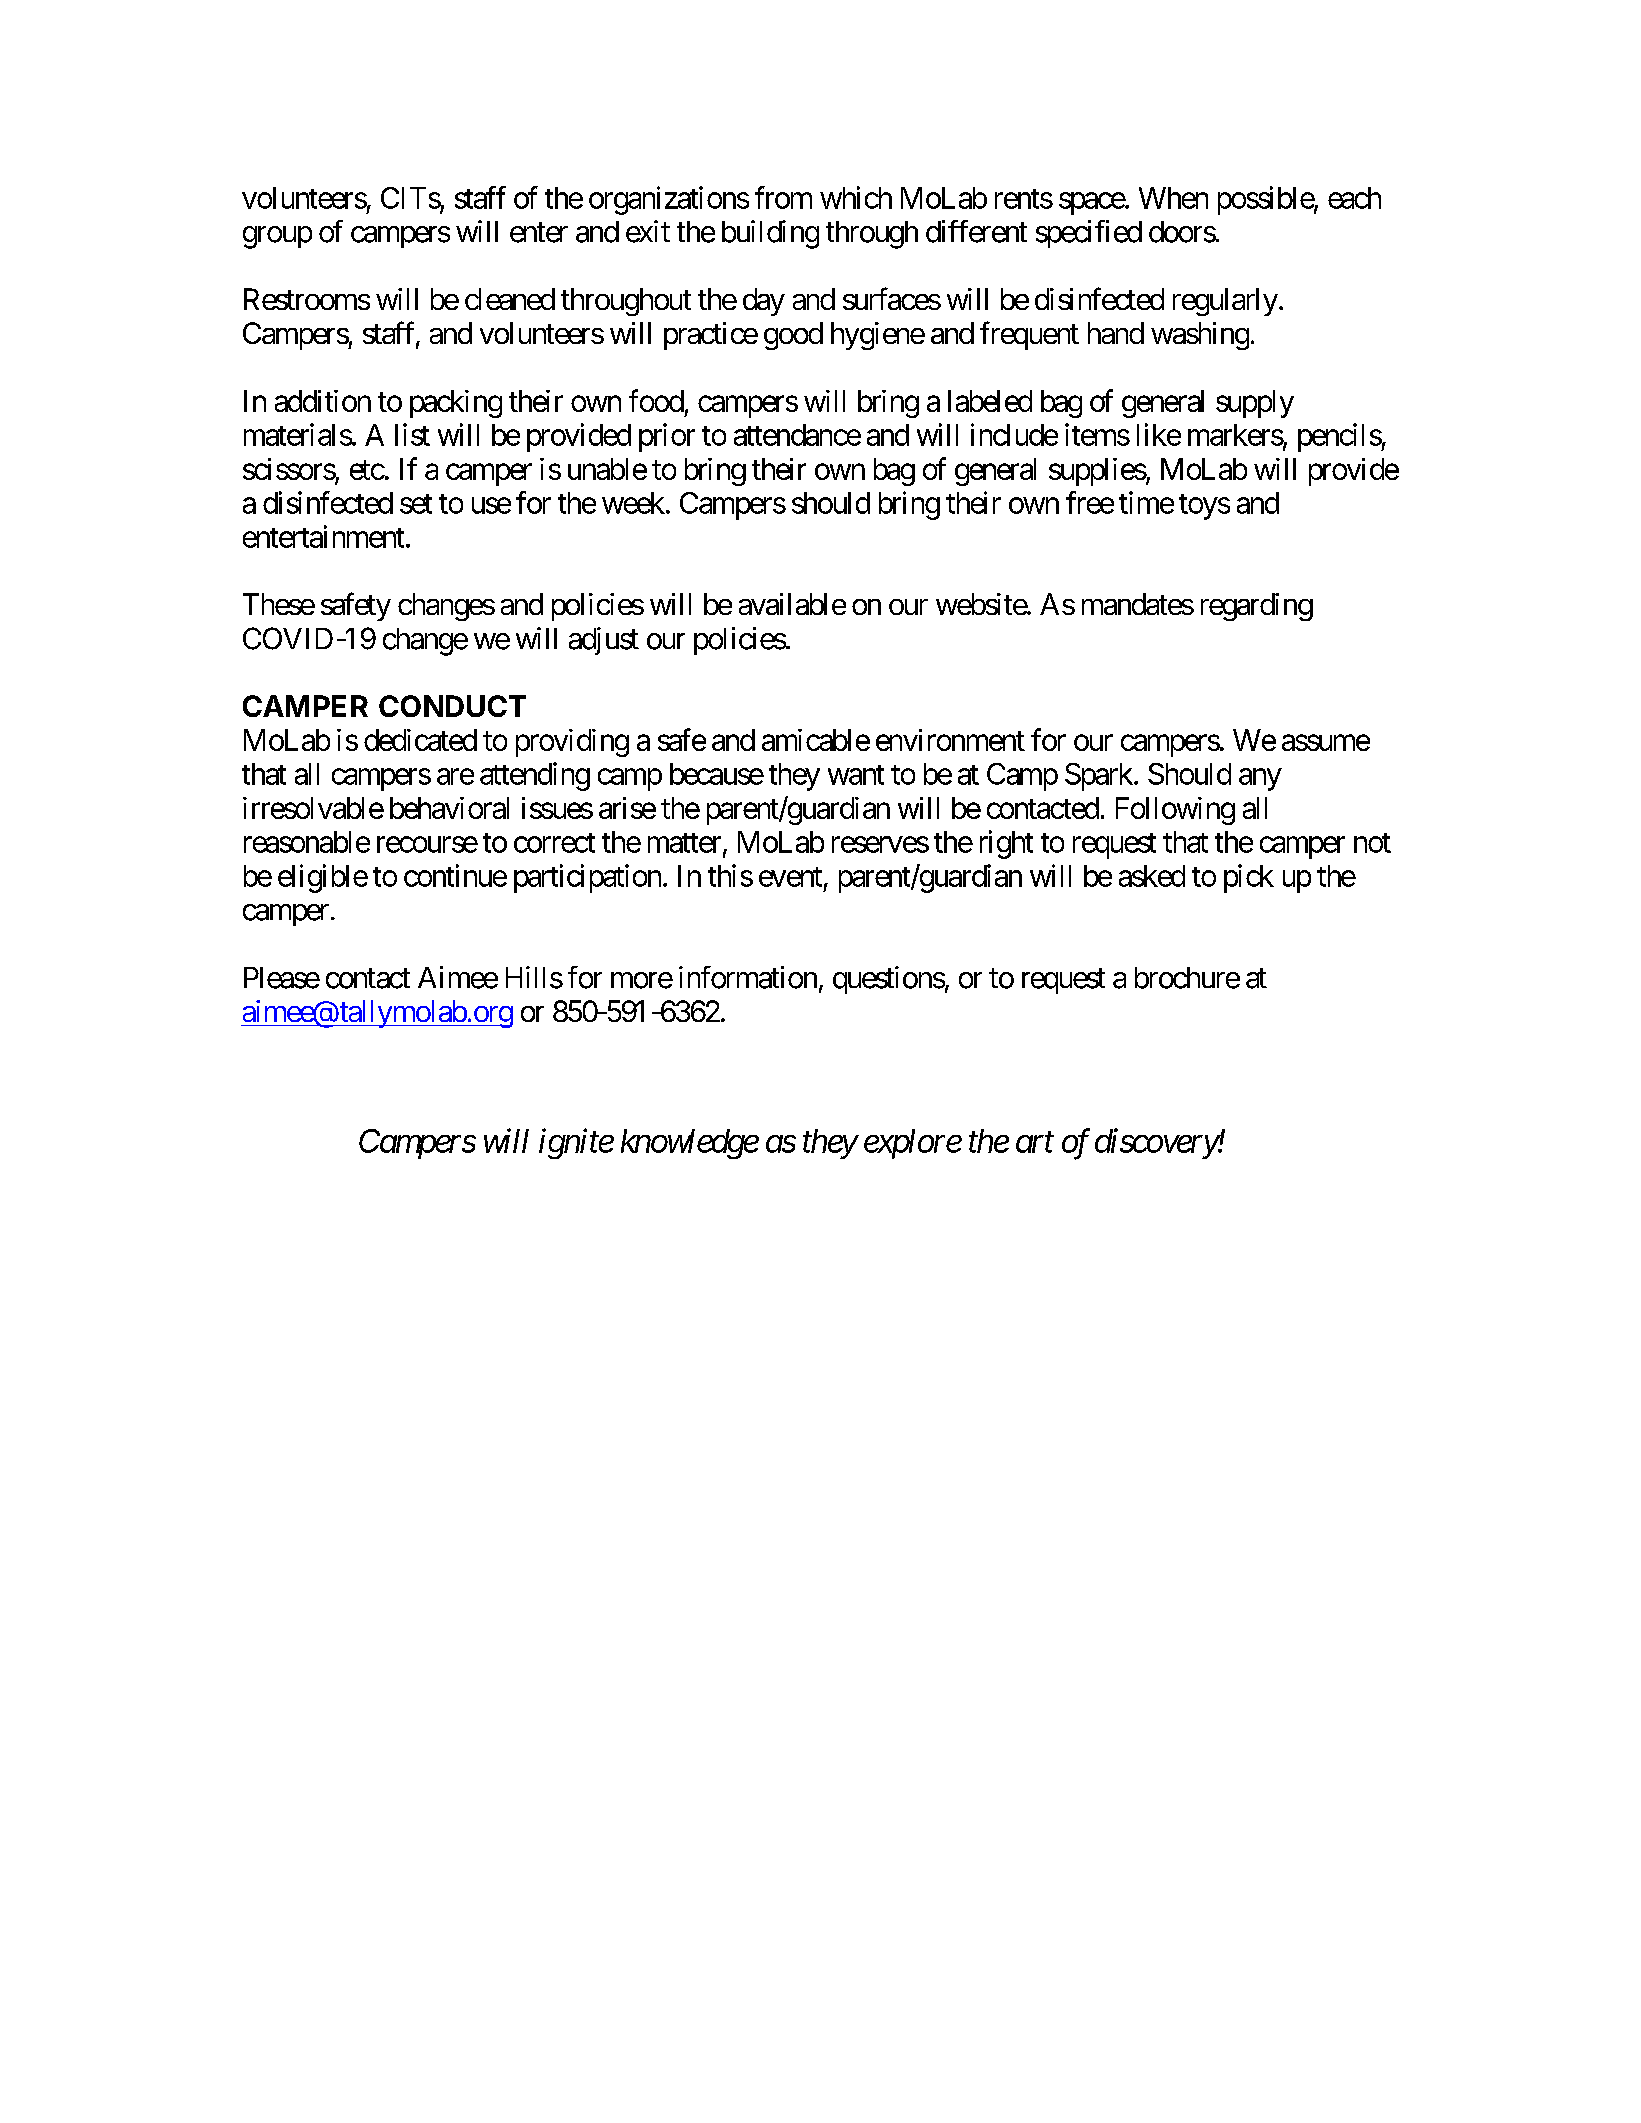 The width and height of the screenshot is (1641, 2123). What do you see at coordinates (748, 977) in the screenshot?
I see `information` at bounding box center [748, 977].
